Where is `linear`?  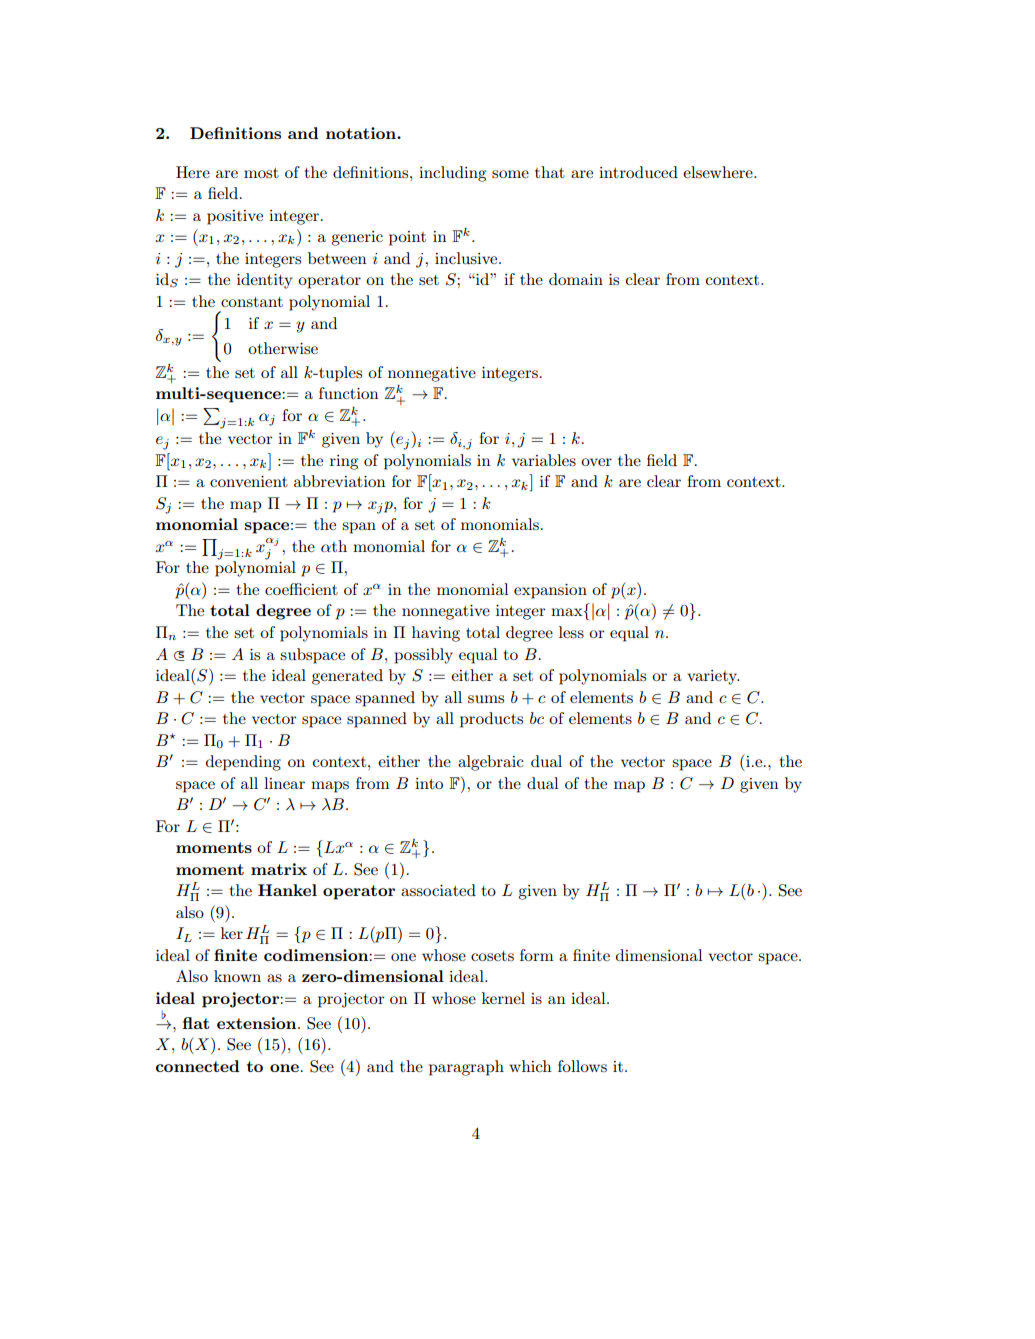 linear is located at coordinates (284, 783).
